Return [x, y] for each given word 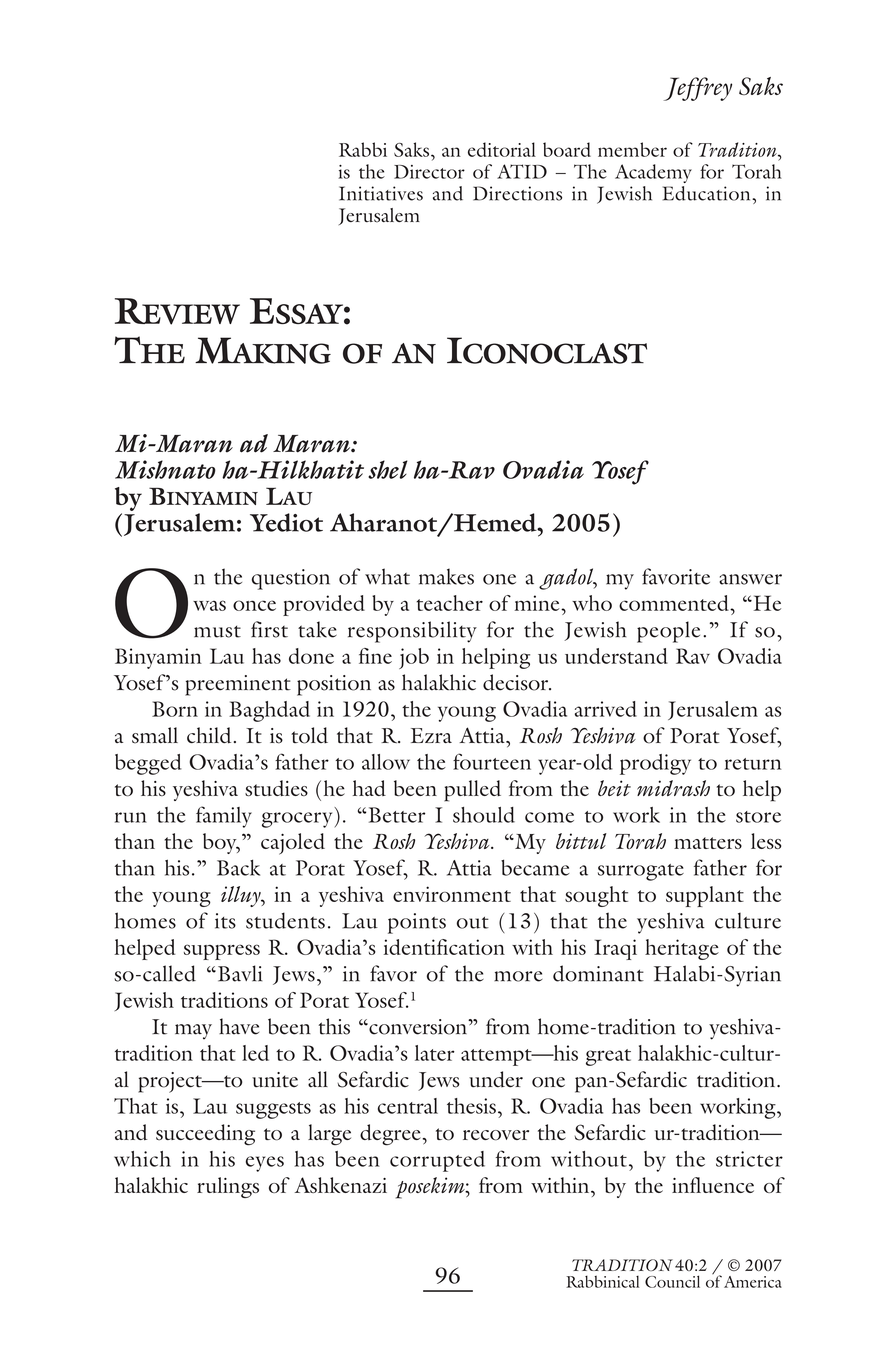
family [224, 817]
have [239, 1026]
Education [708, 193]
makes [446, 576]
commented [675, 603]
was [209, 605]
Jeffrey [698, 89]
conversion [418, 1027]
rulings [228, 1187]
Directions [517, 193]
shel [388, 469]
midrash [673, 788]
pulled [472, 791]
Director [429, 172]
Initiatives [381, 193]
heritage [682, 949]
